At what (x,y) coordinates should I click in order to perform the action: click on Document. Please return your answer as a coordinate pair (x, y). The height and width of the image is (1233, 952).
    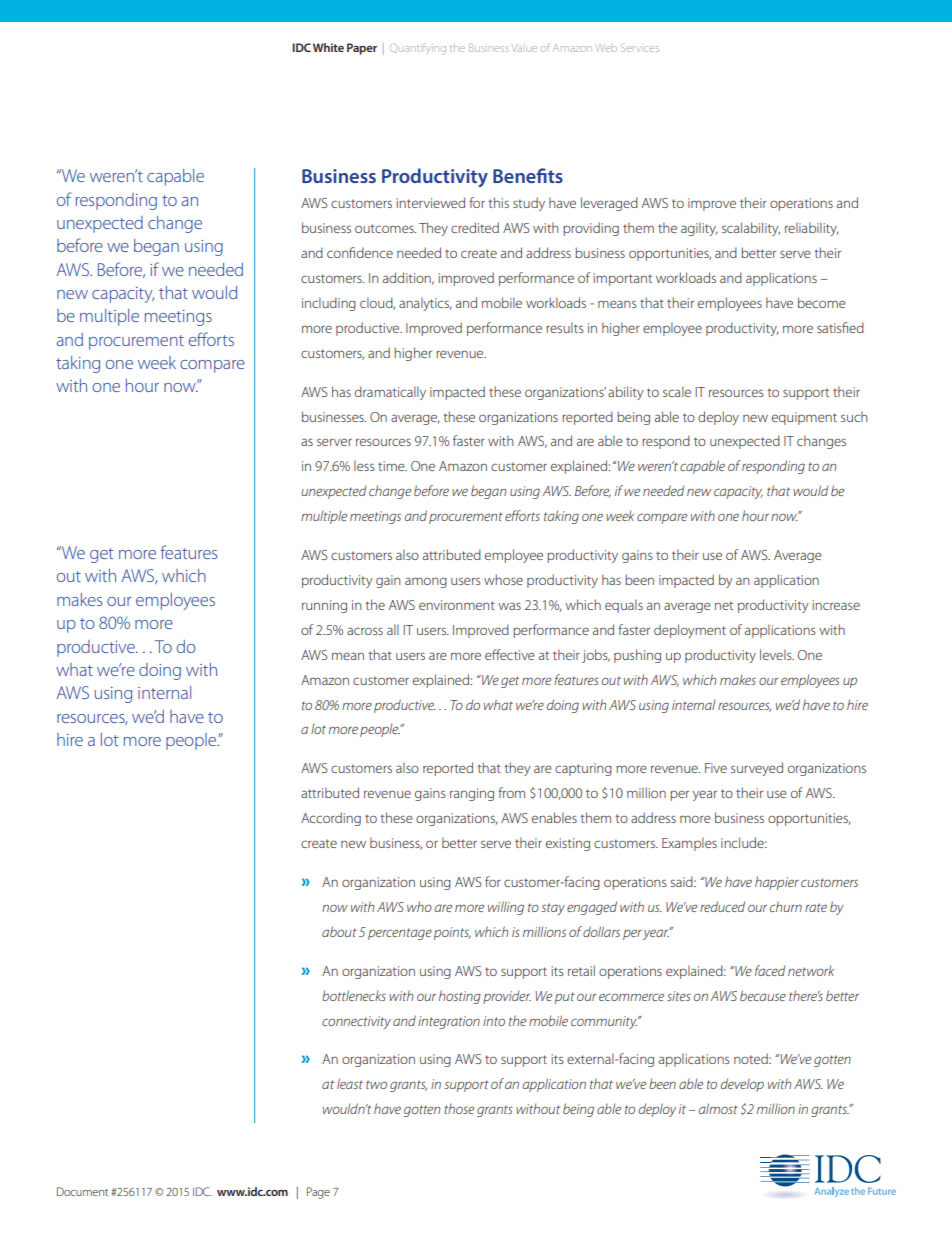
    Looking at the image, I should click on (82, 1191).
